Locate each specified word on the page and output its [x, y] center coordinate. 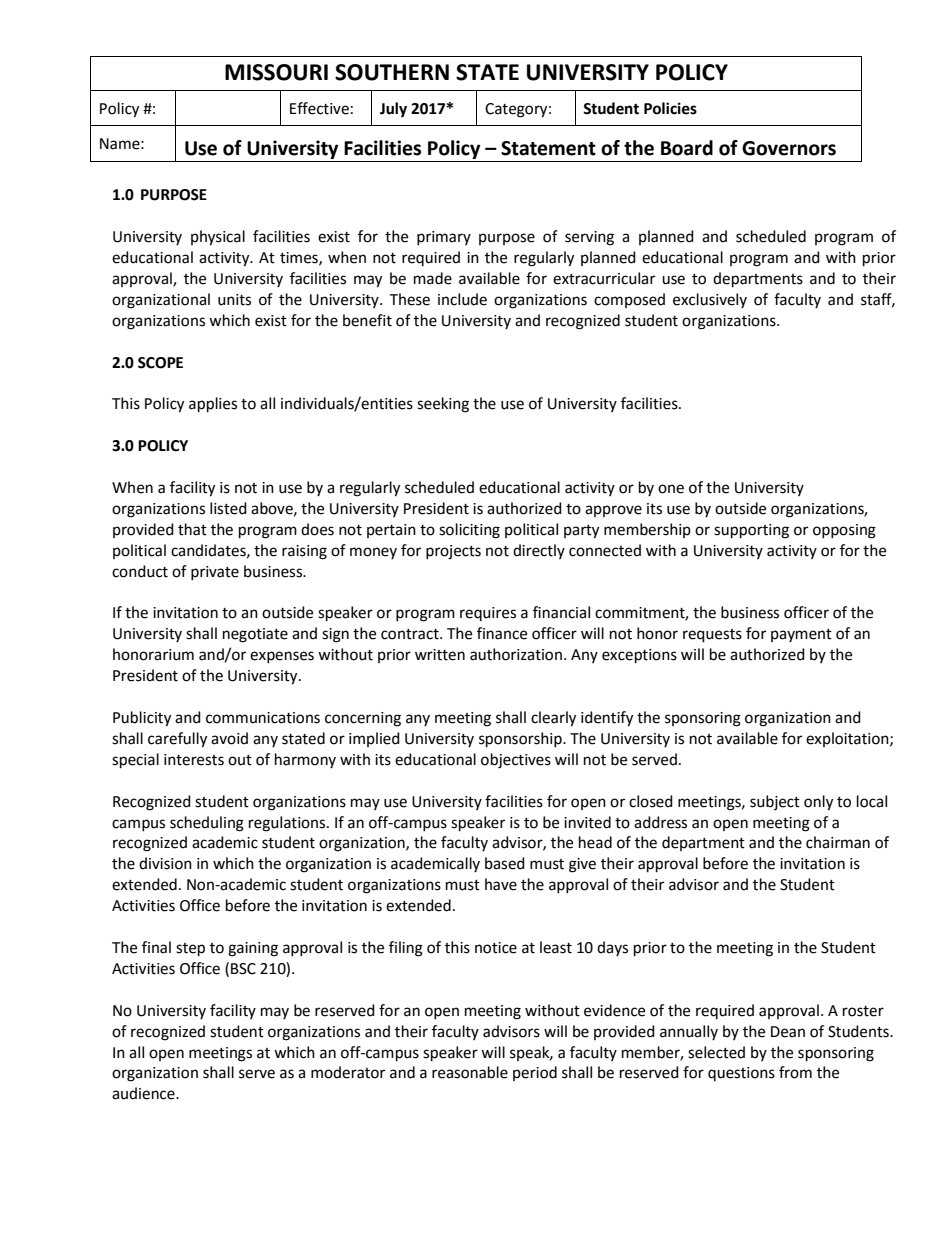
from [795, 1072]
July [393, 110]
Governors [789, 148]
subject [775, 802]
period [535, 1073]
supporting [751, 531]
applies [213, 405]
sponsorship [521, 740]
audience [144, 1093]
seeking [443, 405]
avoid [229, 738]
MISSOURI [276, 72]
